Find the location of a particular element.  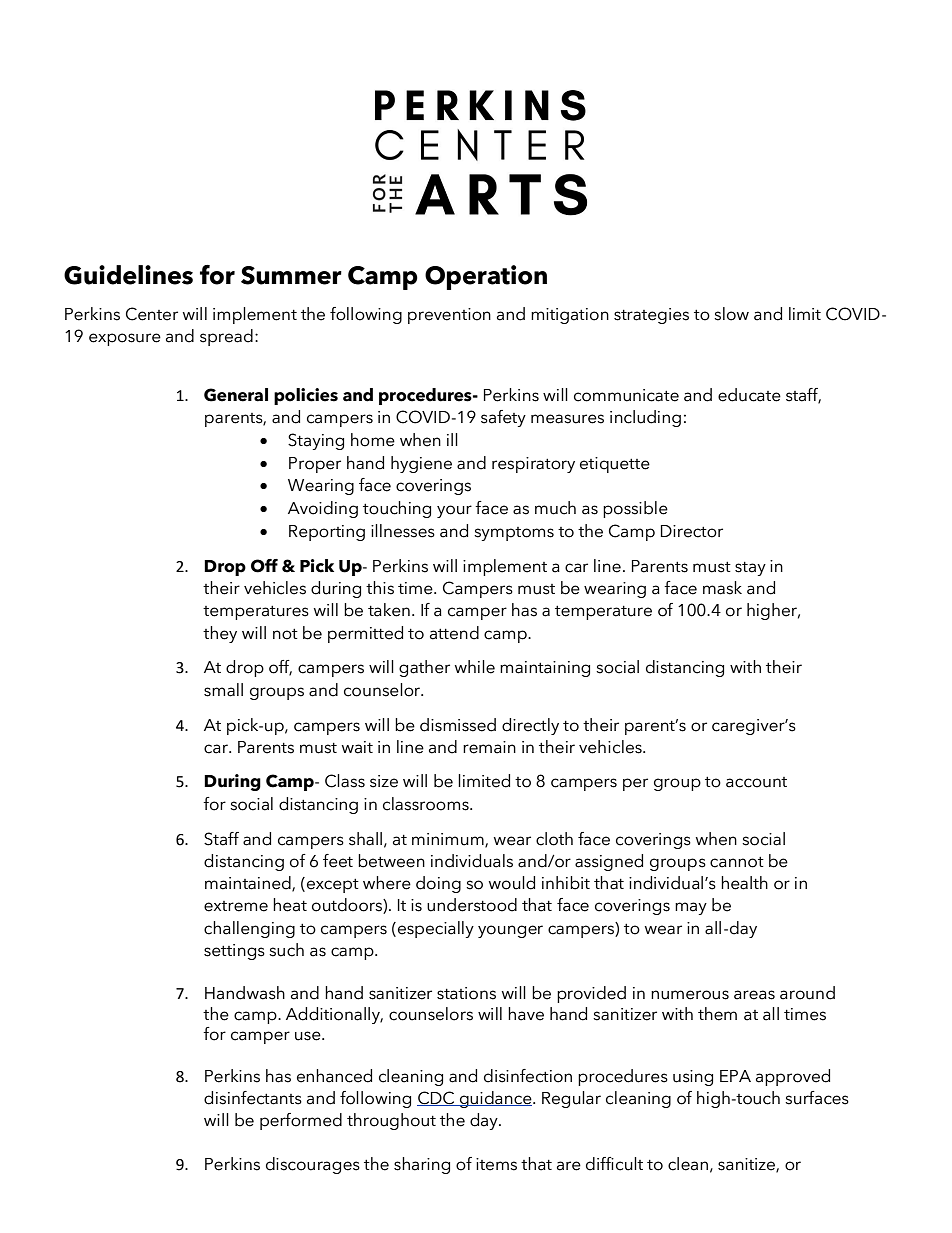

prevention is located at coordinates (449, 316).
